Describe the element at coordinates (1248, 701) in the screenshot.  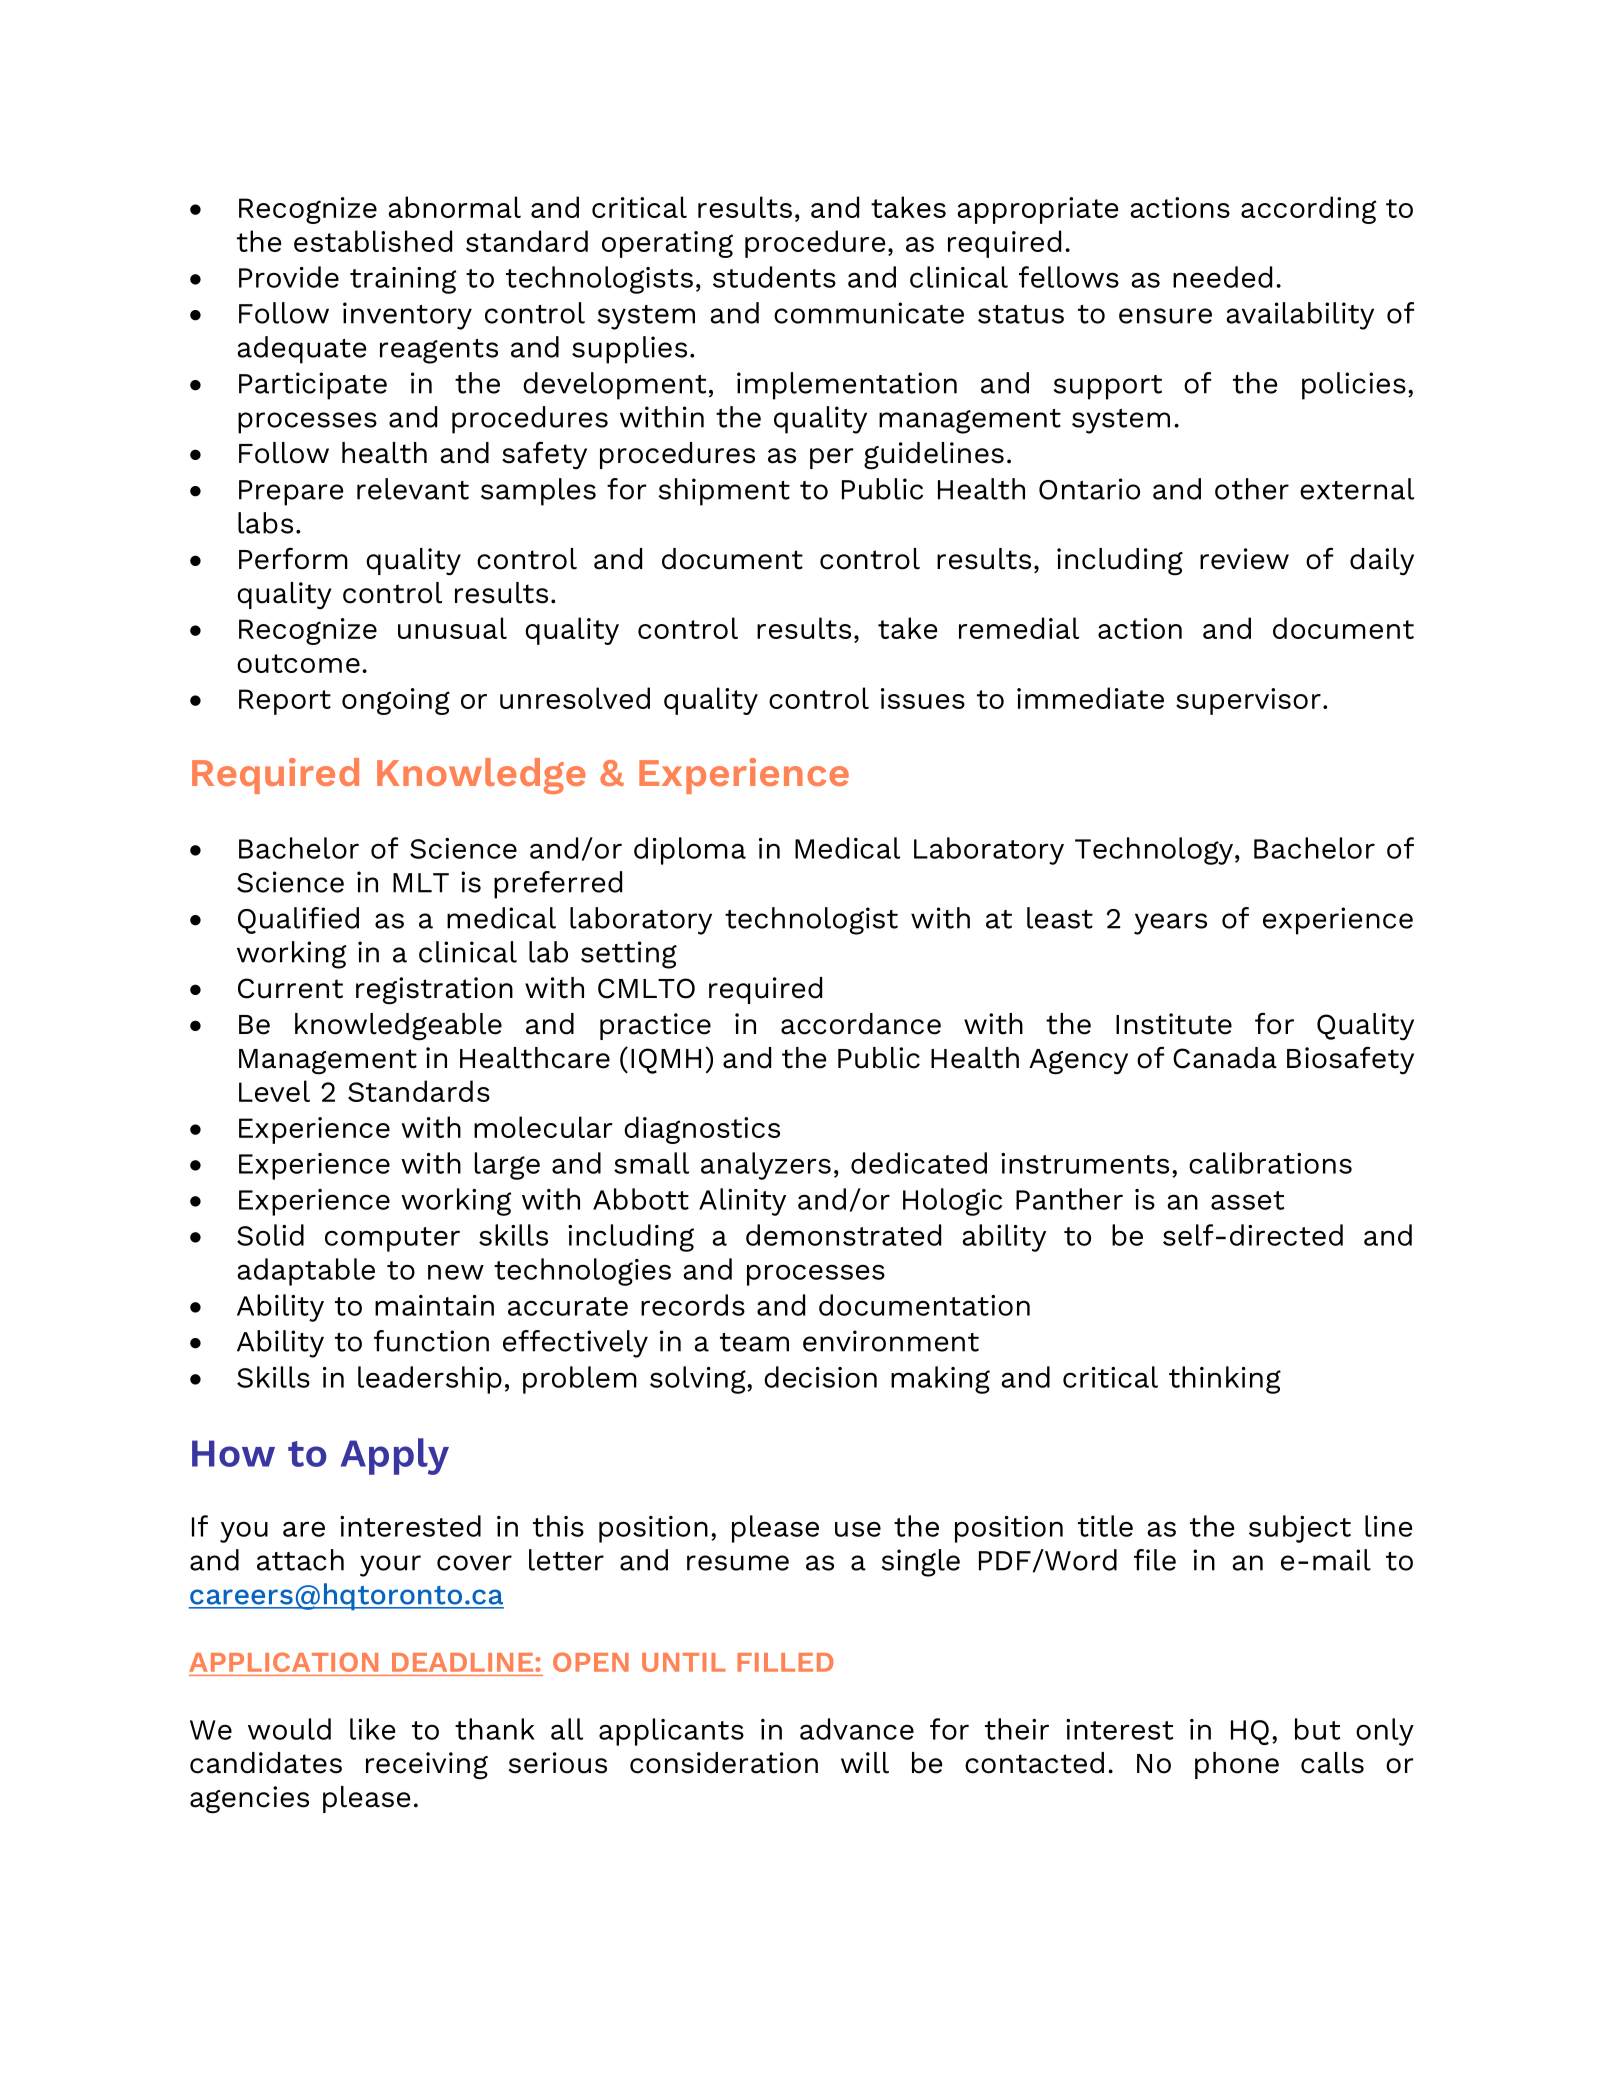
I see `supervisor` at that location.
